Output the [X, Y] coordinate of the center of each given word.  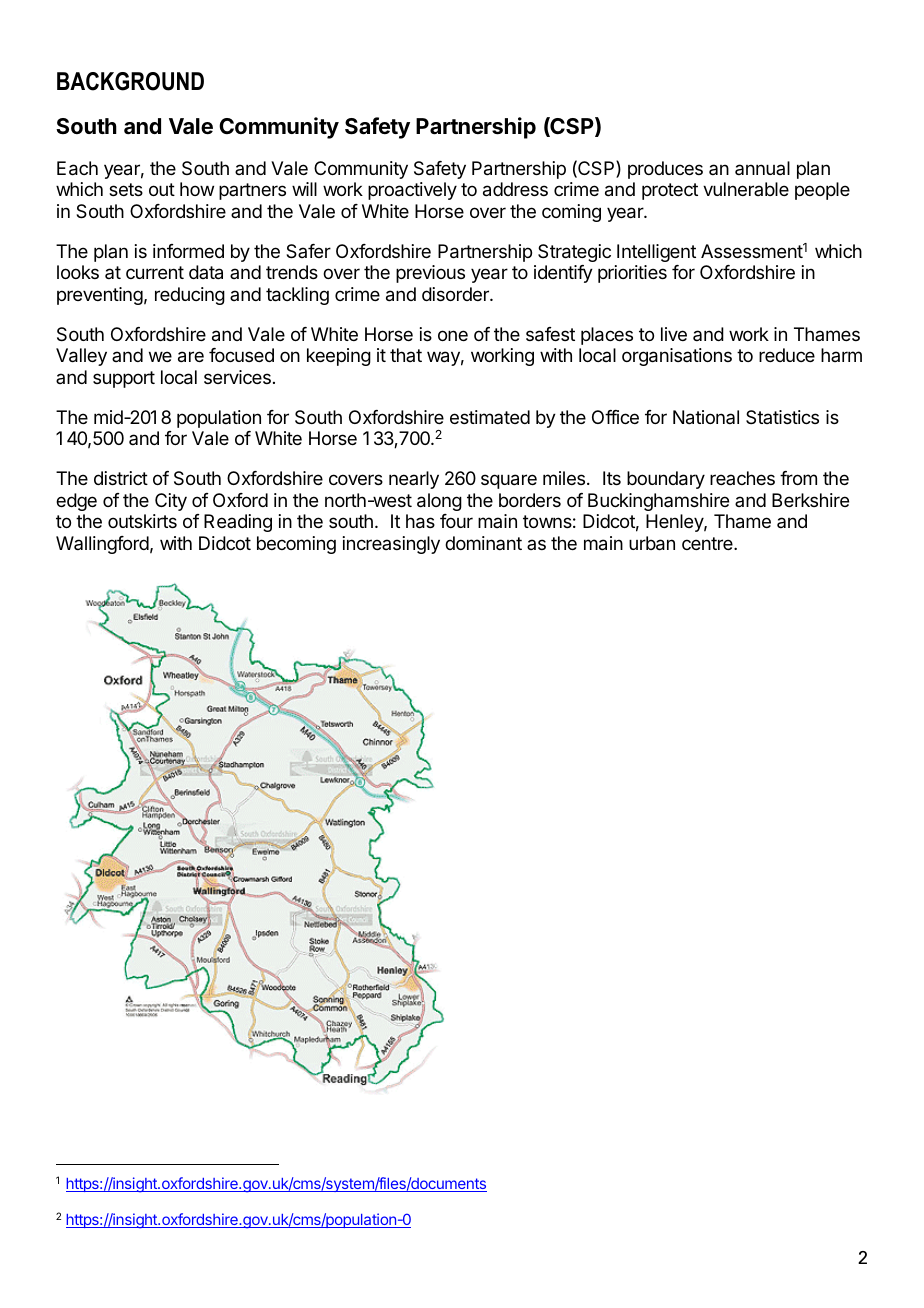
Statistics [782, 417]
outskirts [142, 521]
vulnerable [746, 189]
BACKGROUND [130, 81]
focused [241, 355]
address [515, 189]
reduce [787, 355]
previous [430, 274]
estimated [490, 417]
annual [762, 168]
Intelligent [656, 253]
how [197, 189]
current [155, 272]
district [121, 478]
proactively [412, 191]
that [406, 355]
